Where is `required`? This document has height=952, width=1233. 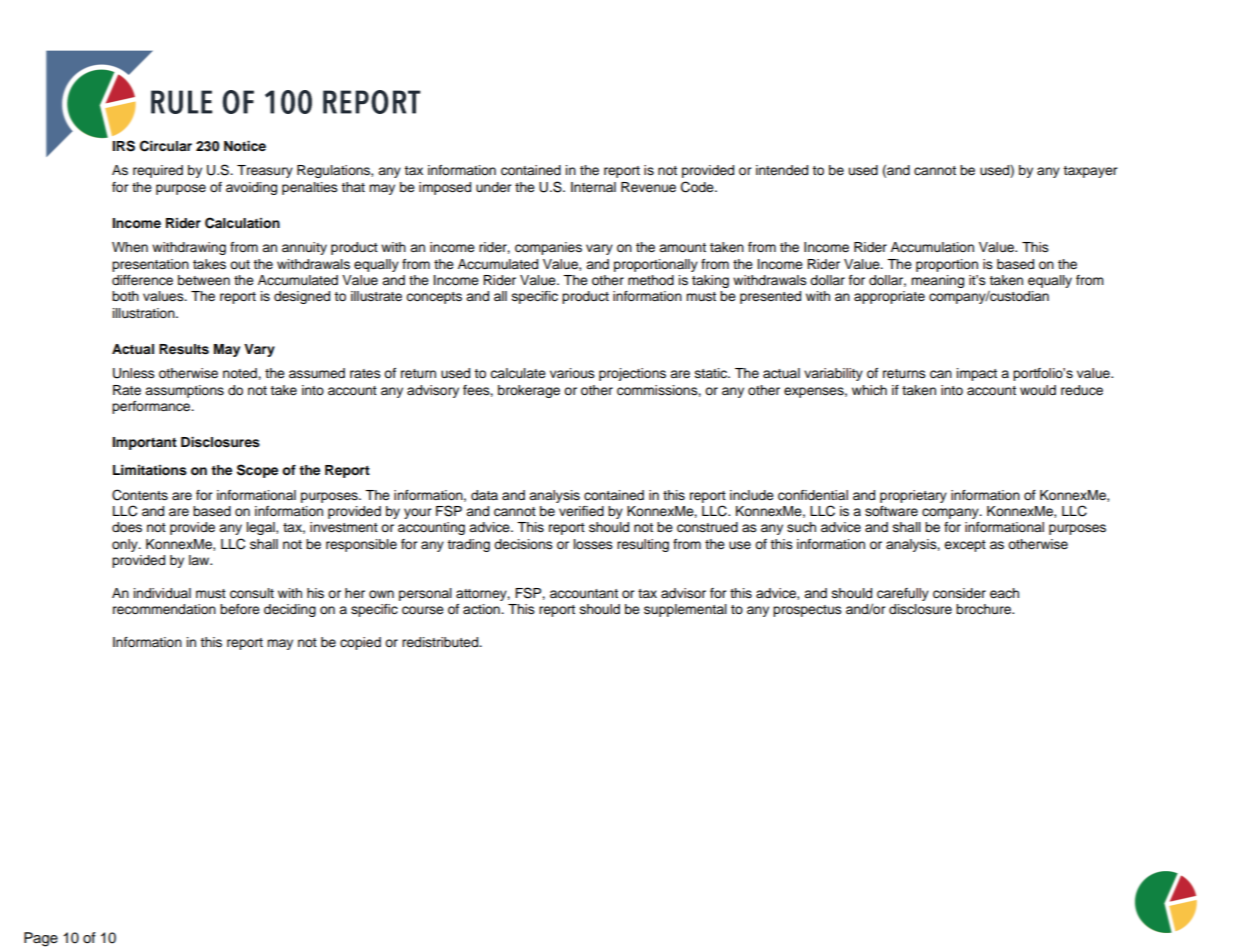
required is located at coordinates (158, 171).
